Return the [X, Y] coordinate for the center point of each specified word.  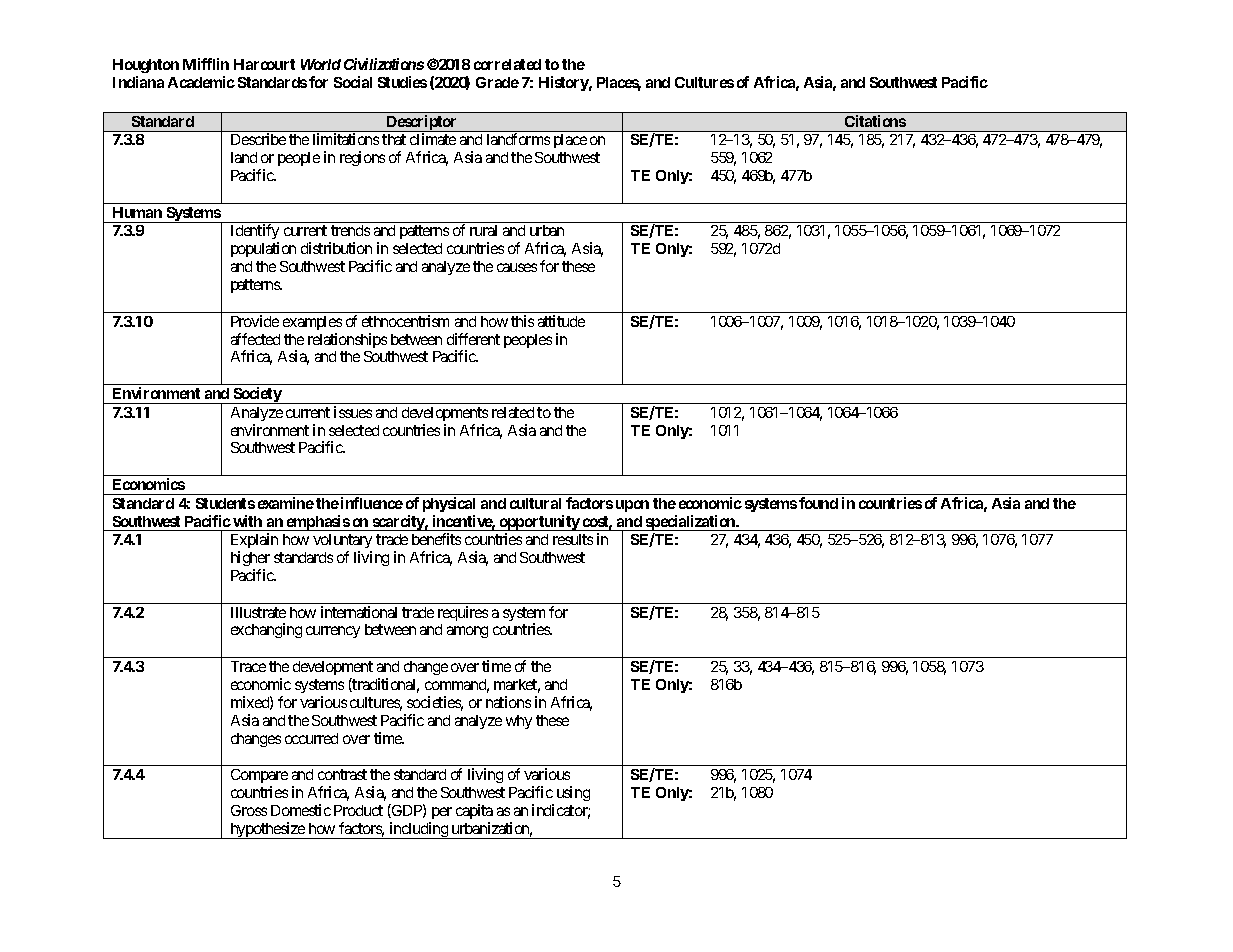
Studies [402, 82]
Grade [497, 82]
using [573, 793]
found [818, 503]
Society [257, 395]
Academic [201, 82]
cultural [535, 503]
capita [474, 811]
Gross [249, 810]
